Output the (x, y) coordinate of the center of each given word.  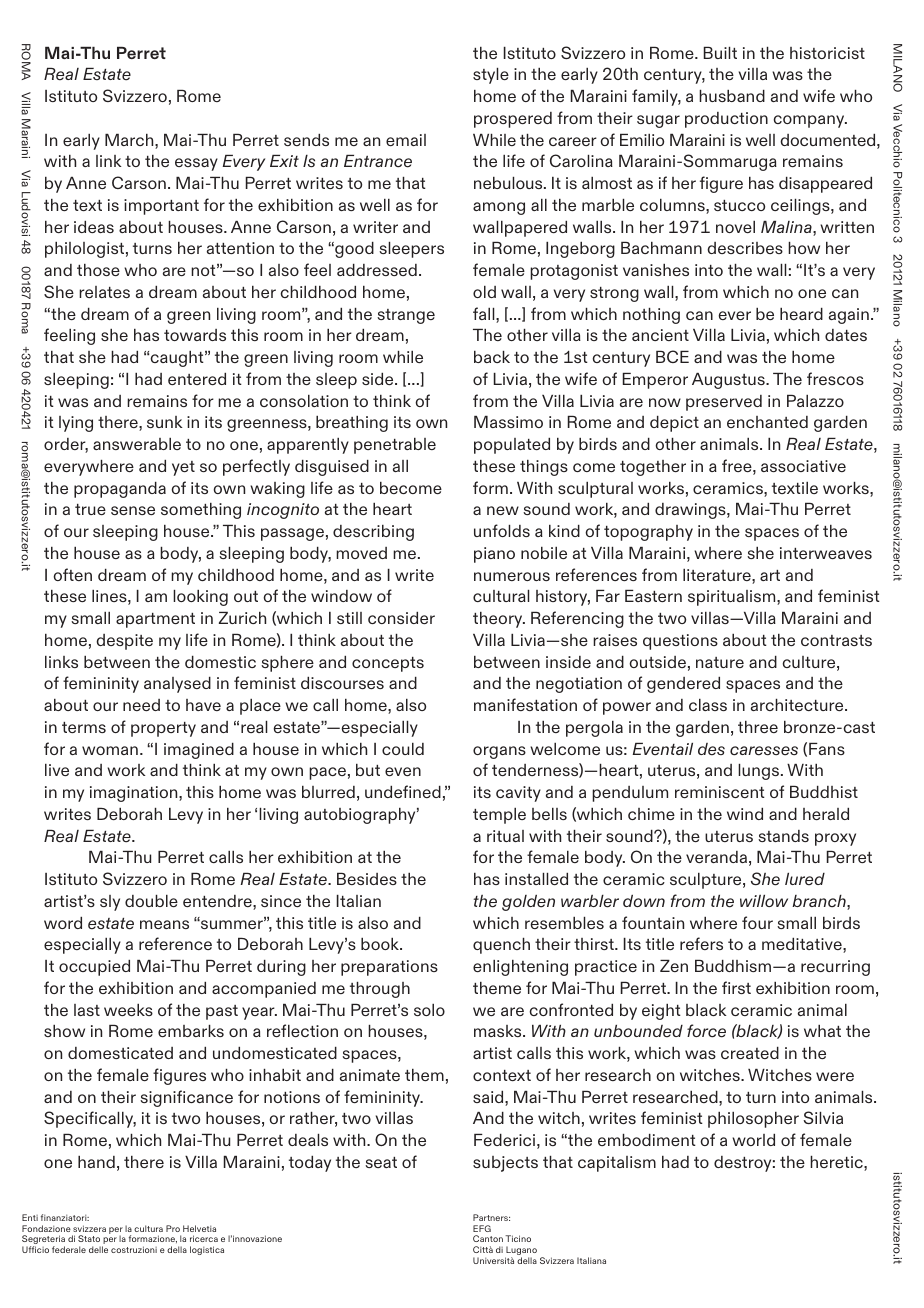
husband (732, 96)
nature (720, 662)
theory (499, 620)
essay (196, 164)
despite (124, 642)
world (753, 1140)
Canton (488, 1238)
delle (98, 1249)
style (491, 76)
